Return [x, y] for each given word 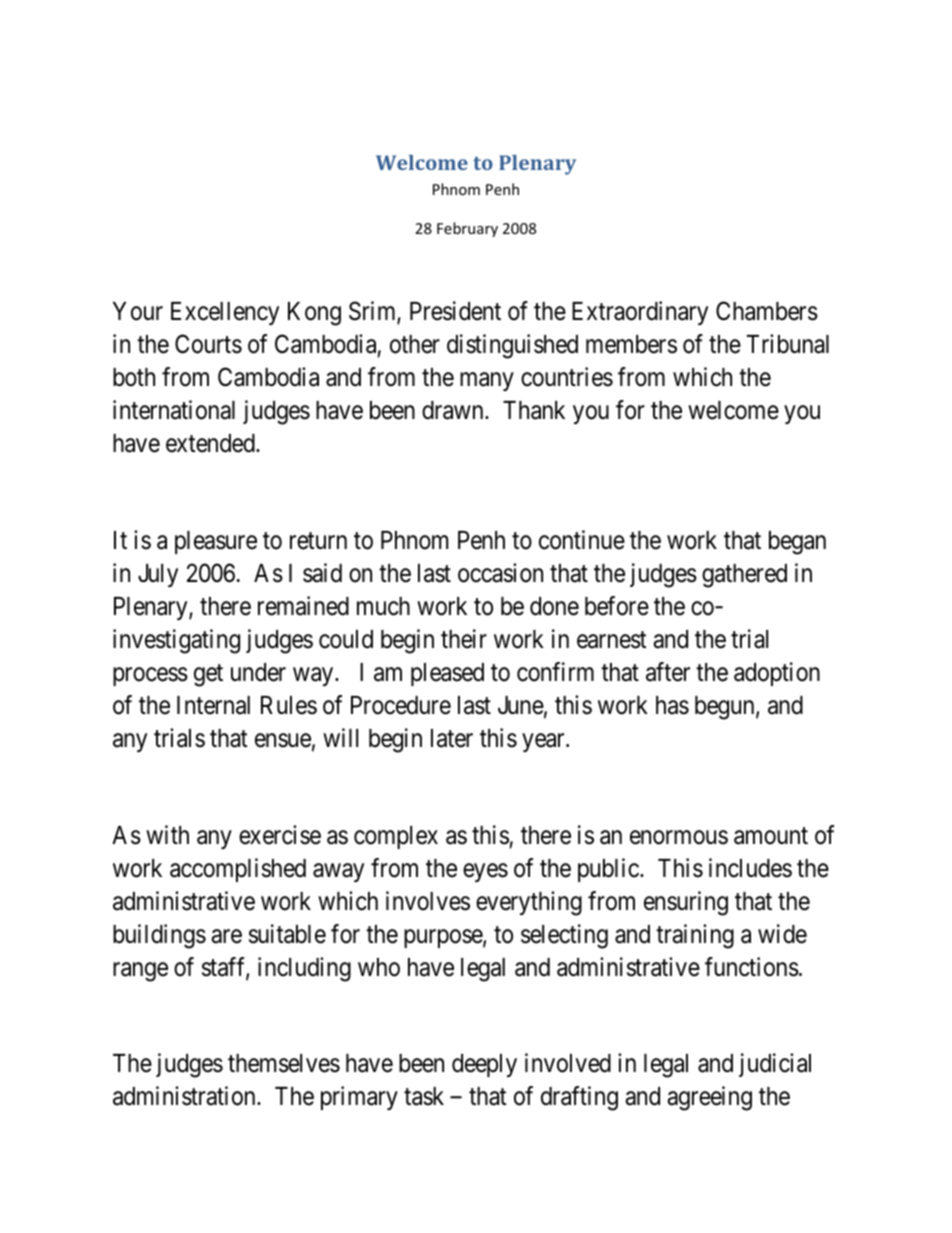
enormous [679, 837]
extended [211, 443]
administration [185, 1096]
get [208, 675]
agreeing [709, 1098]
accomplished [238, 870]
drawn [454, 410]
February [467, 229]
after [668, 672]
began [797, 543]
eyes [485, 872]
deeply [484, 1065]
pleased [447, 674]
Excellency [225, 313]
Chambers [767, 311]
